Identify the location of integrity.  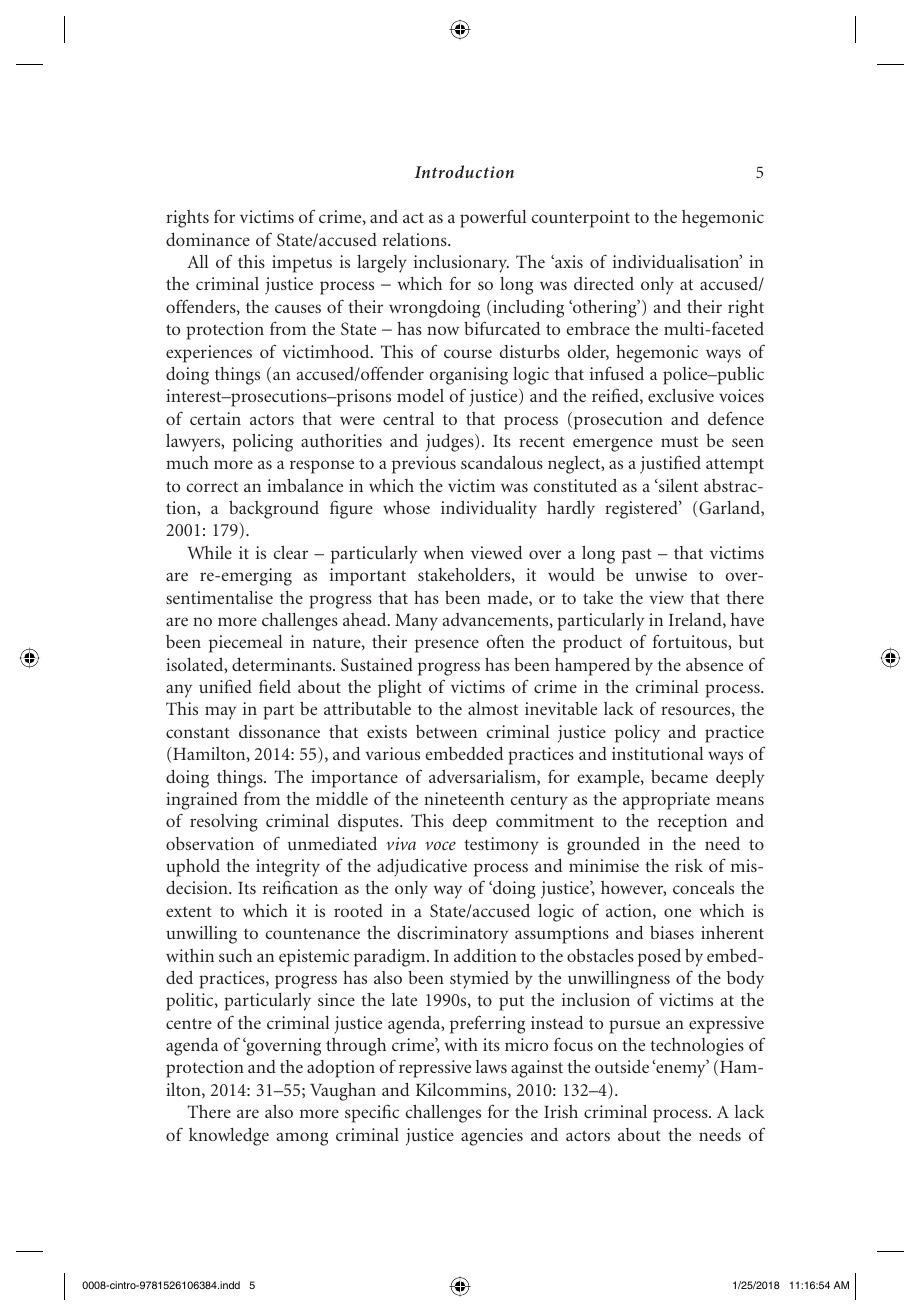
(288, 868).
